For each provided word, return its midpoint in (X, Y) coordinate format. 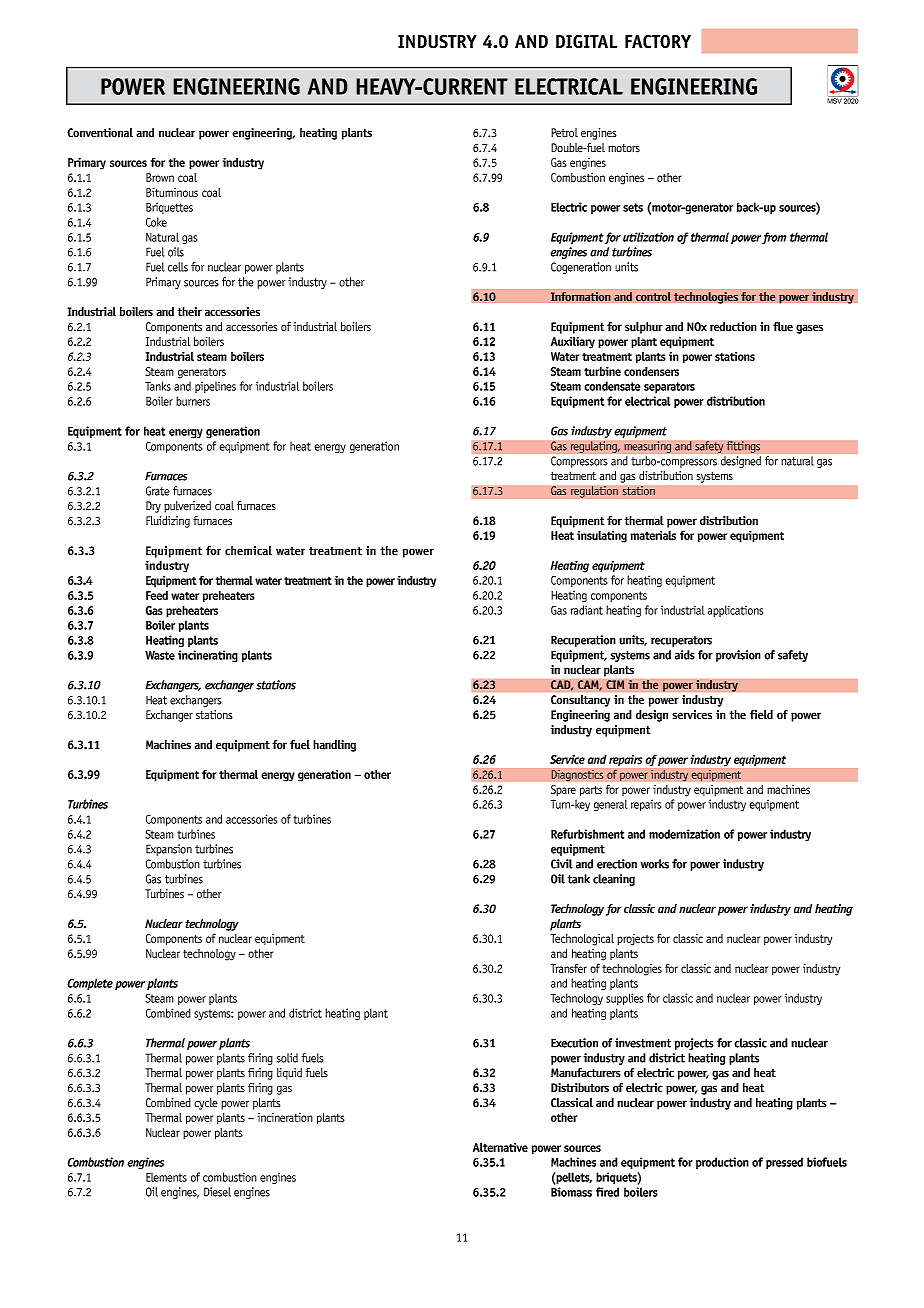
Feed (157, 595)
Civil (561, 864)
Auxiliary (573, 343)
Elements (166, 1177)
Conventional (100, 133)
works (655, 864)
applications (735, 611)
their (189, 312)
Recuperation (583, 641)
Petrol (564, 133)
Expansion (169, 850)
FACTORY (658, 41)
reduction (733, 327)
